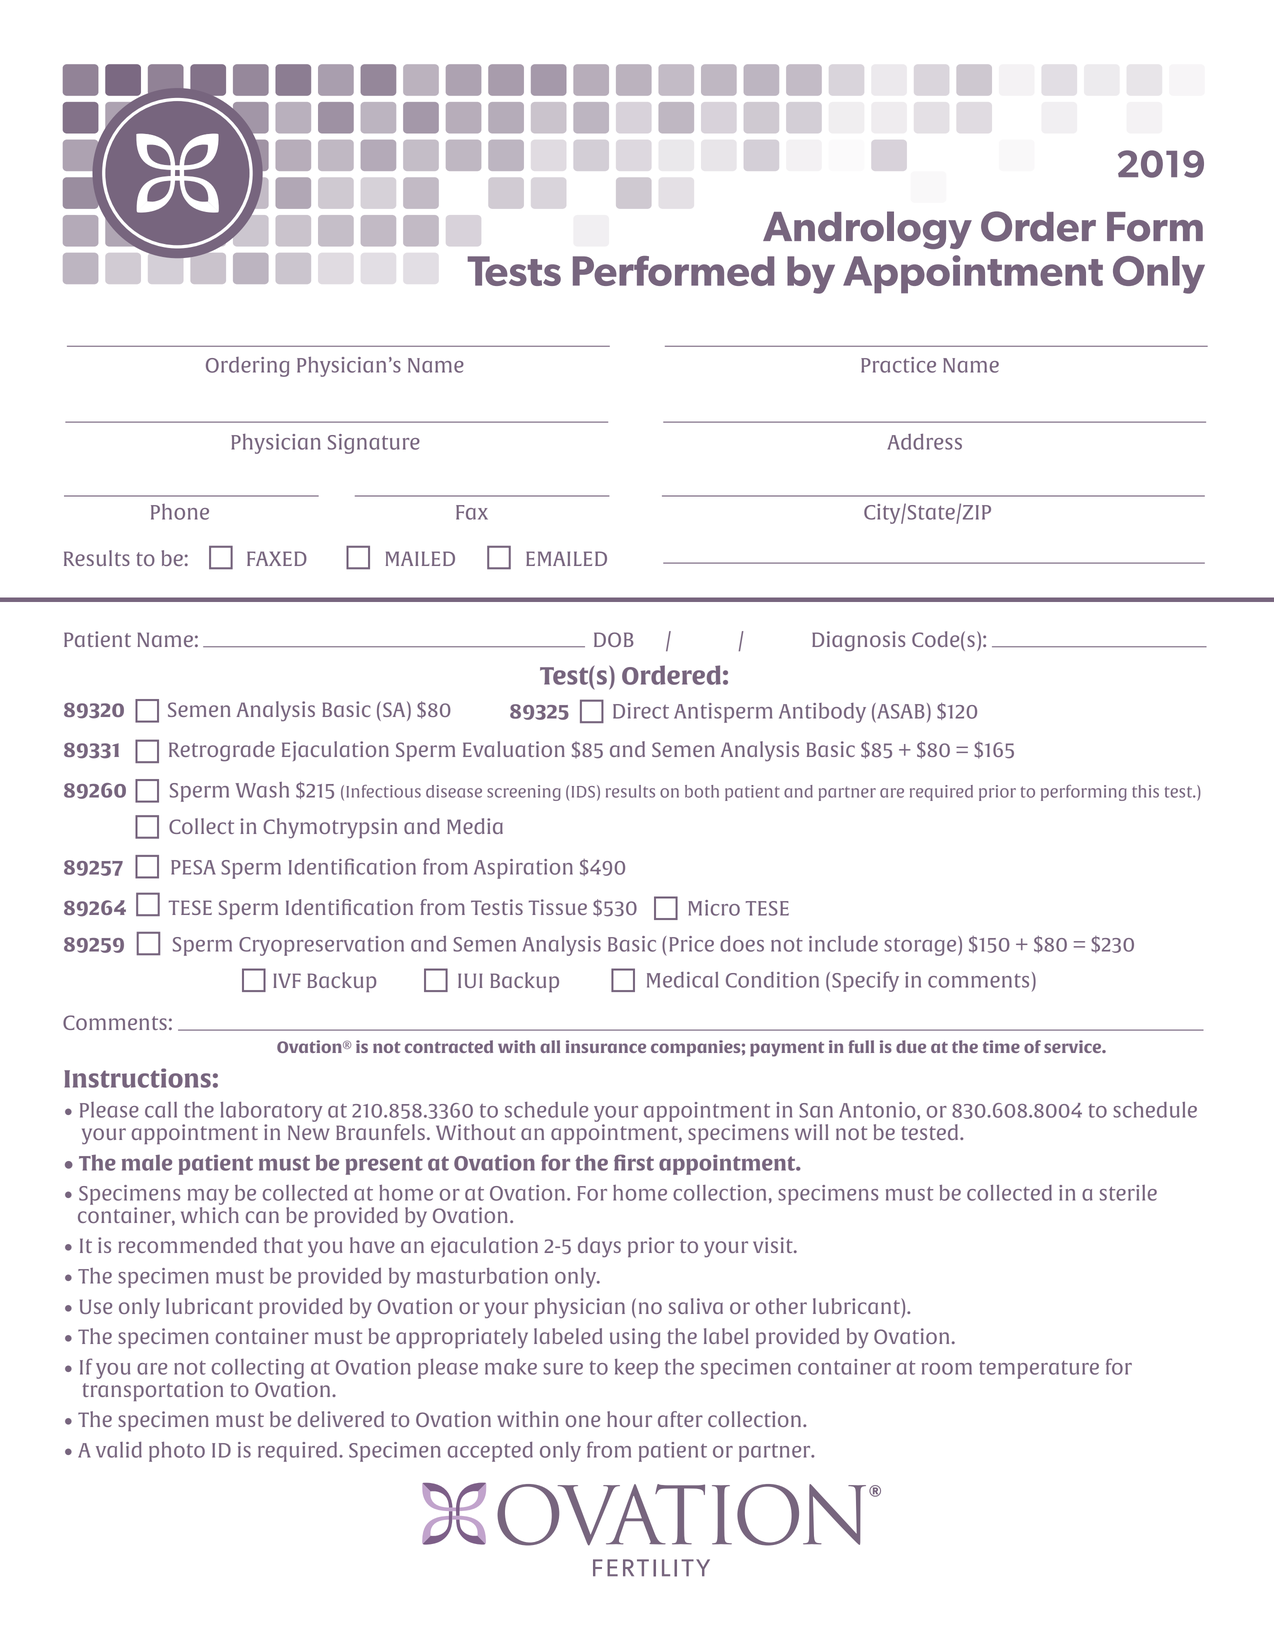 The width and height of the screenshot is (1274, 1638). What do you see at coordinates (208, 1197) in the screenshot?
I see `may` at bounding box center [208, 1197].
